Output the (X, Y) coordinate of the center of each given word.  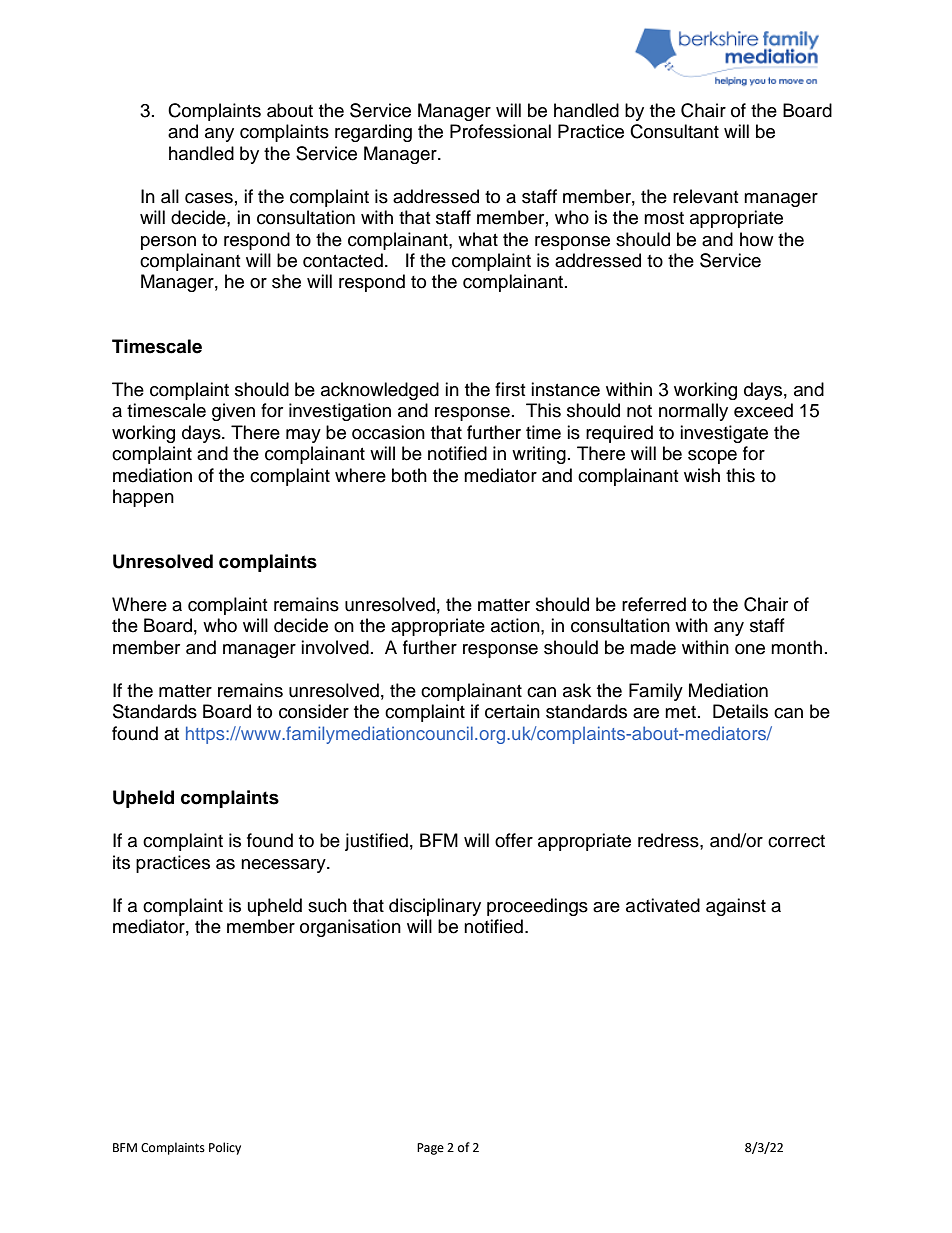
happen (143, 498)
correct (796, 841)
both (409, 475)
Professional (500, 131)
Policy (225, 1148)
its (121, 862)
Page (430, 1149)
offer (514, 840)
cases (209, 198)
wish (702, 475)
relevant (705, 196)
